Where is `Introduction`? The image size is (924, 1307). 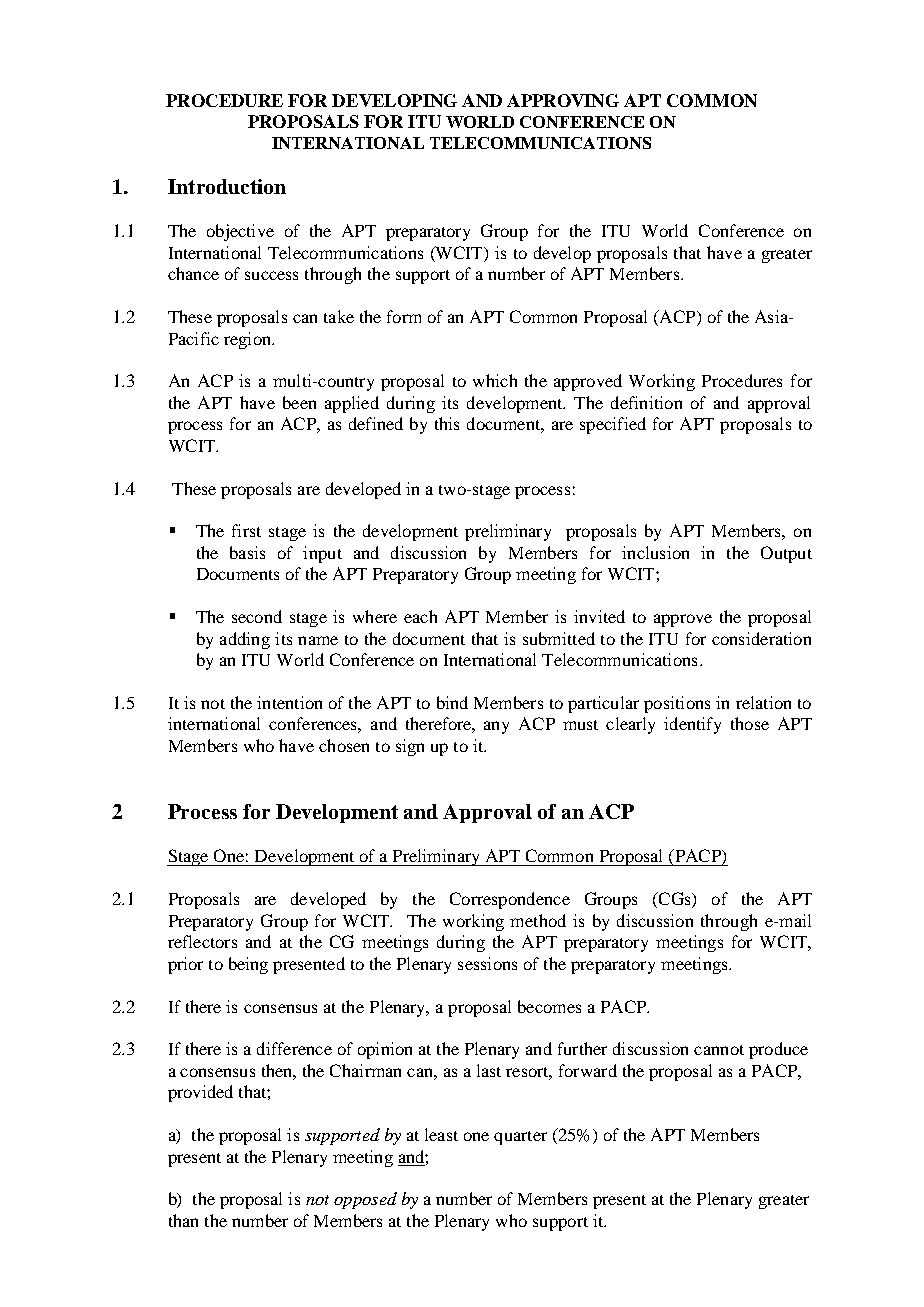 Introduction is located at coordinates (227, 186).
